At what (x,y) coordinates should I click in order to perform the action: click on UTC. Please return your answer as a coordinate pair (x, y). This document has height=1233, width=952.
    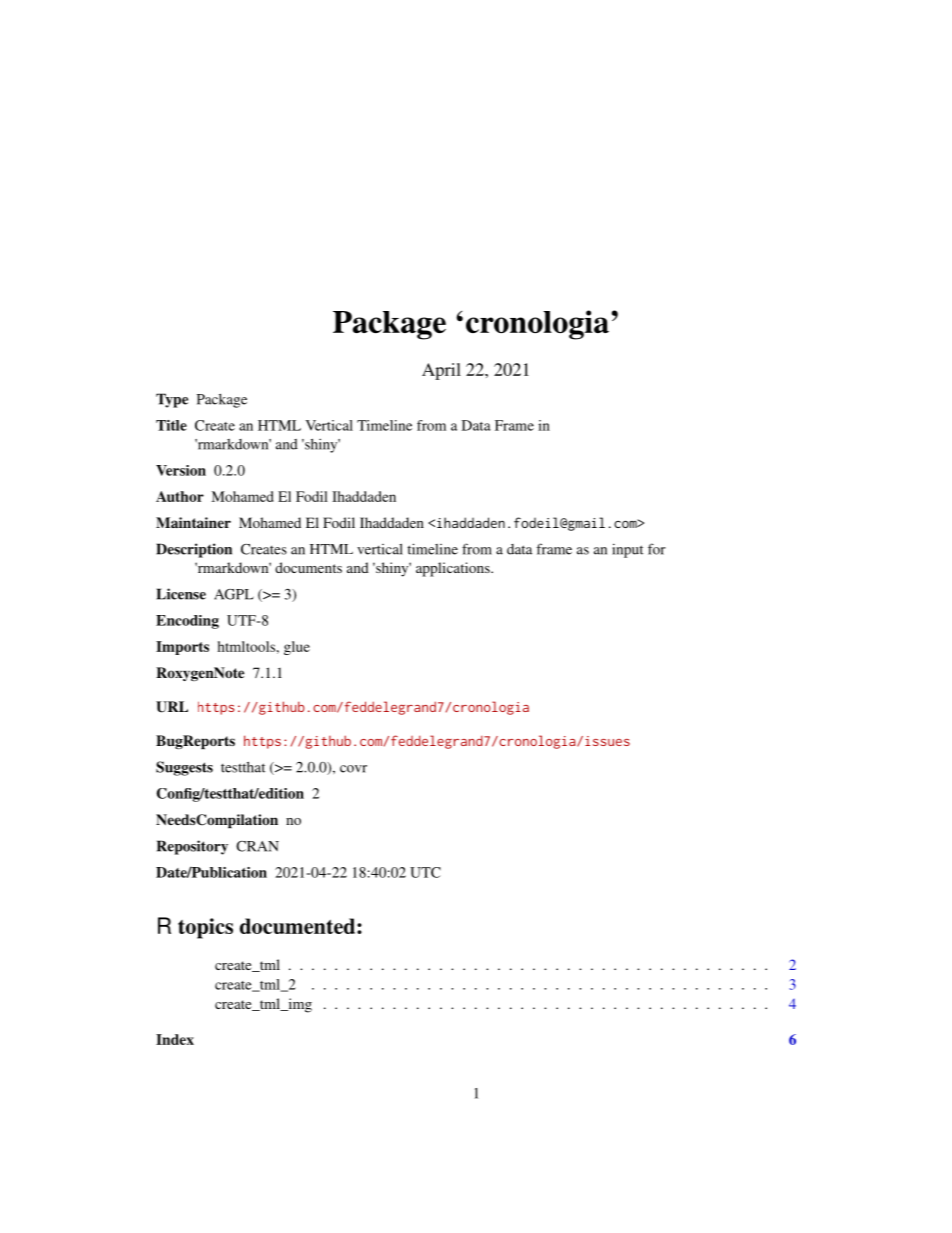
    Looking at the image, I should click on (425, 872).
